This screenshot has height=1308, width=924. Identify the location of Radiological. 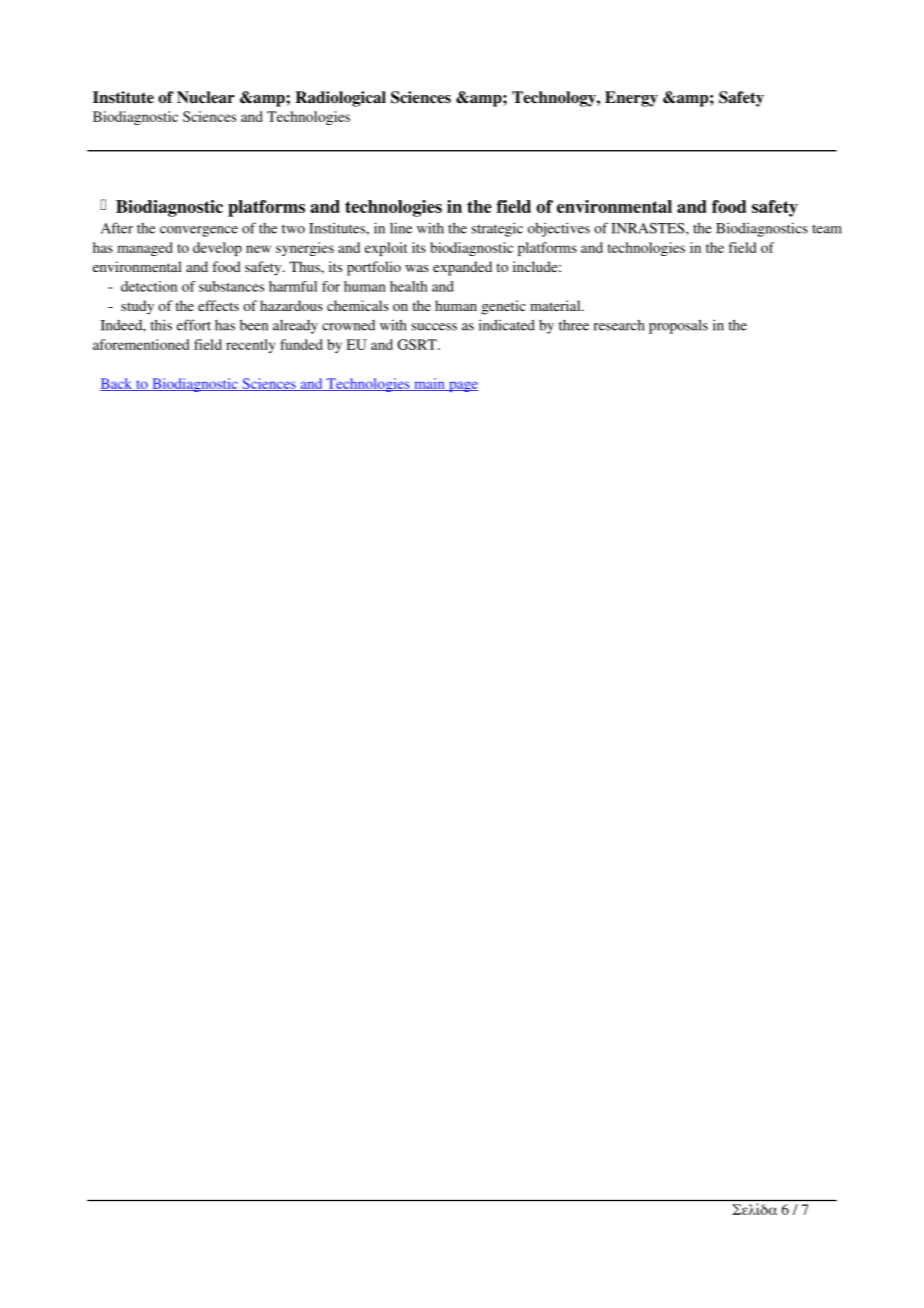
(340, 99).
